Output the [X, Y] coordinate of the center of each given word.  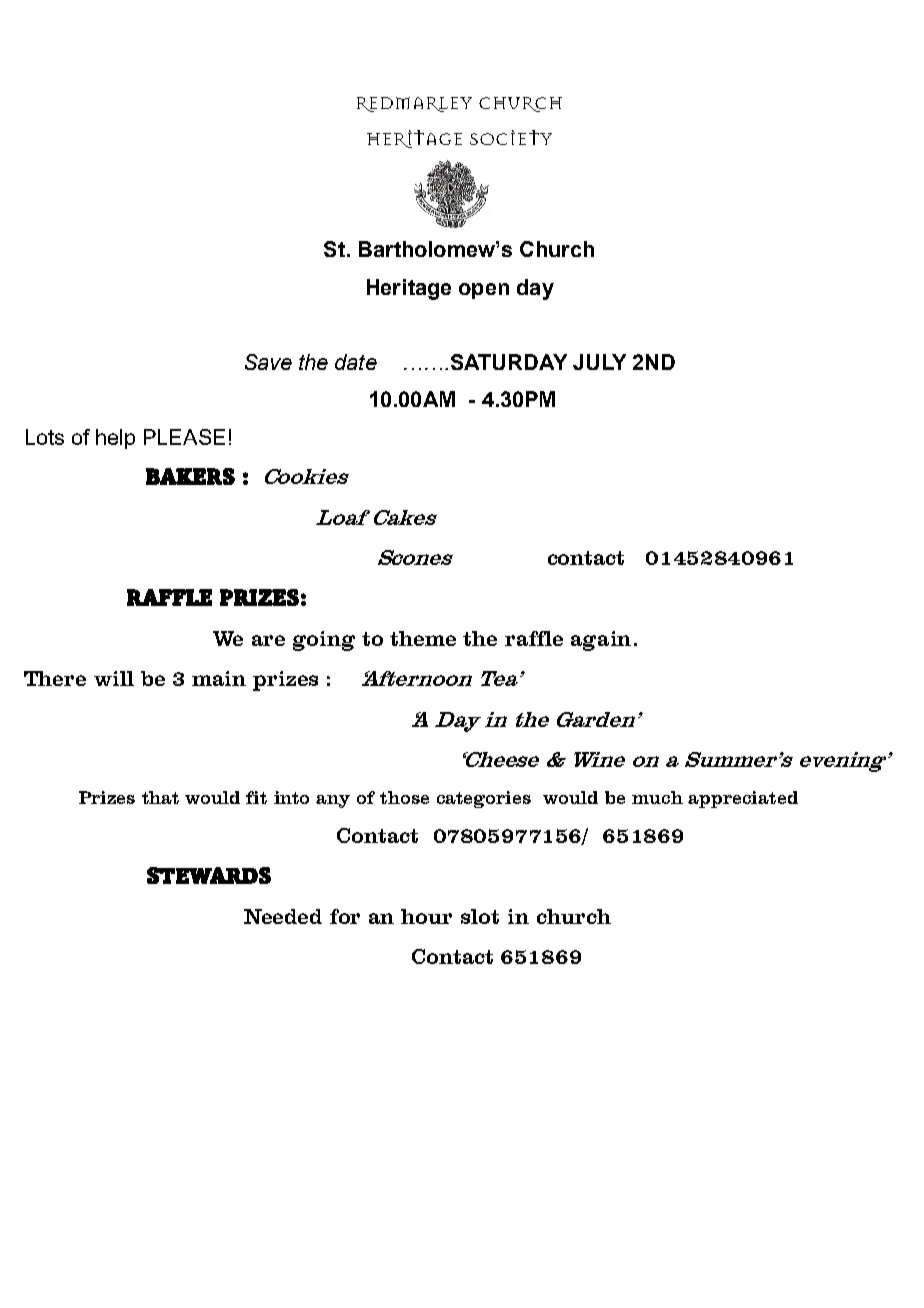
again [601, 641]
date [356, 362]
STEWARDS [209, 875]
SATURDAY [509, 362]
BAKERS [190, 476]
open [484, 291]
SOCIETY [511, 137]
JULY [599, 362]
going [324, 641]
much [657, 797]
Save [268, 362]
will [114, 678]
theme [423, 638]
